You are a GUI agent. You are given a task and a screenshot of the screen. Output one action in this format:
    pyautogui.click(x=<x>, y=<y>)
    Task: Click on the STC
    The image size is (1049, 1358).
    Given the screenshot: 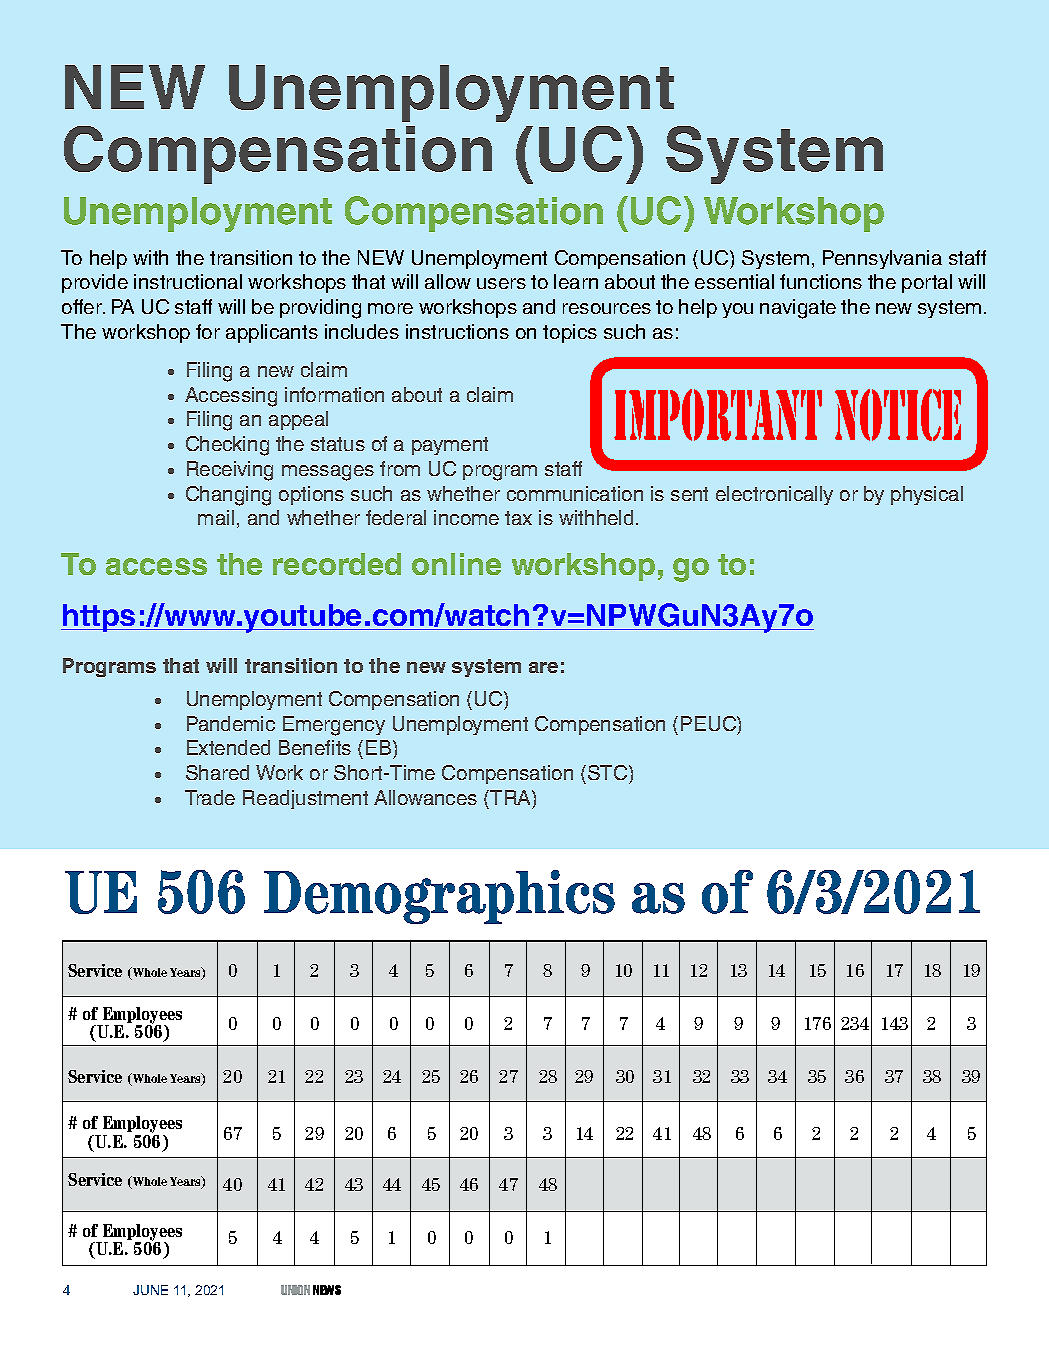 What is the action you would take?
    pyautogui.click(x=609, y=774)
